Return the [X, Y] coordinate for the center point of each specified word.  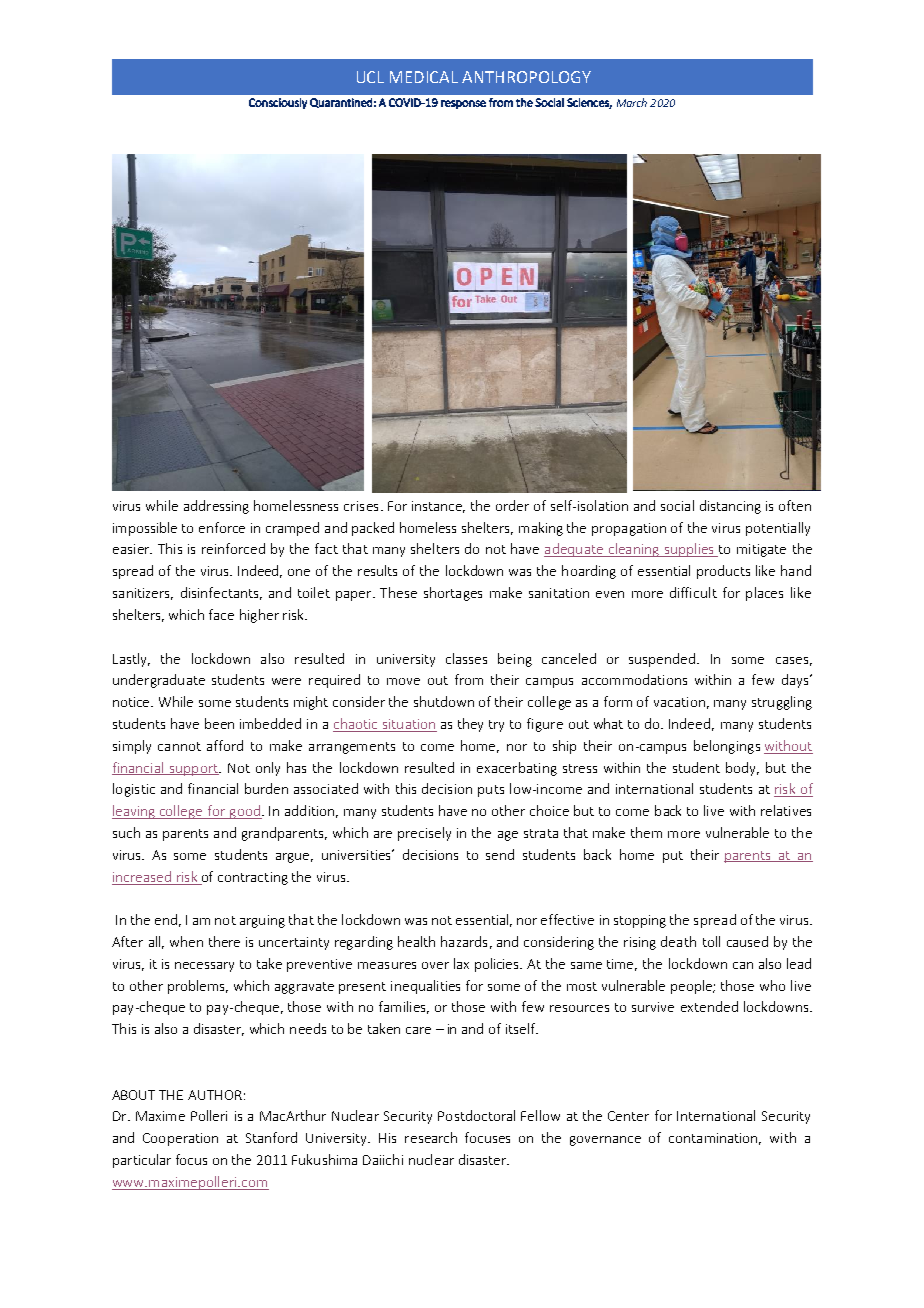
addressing [216, 507]
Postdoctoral [476, 1115]
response [463, 104]
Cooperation [180, 1139]
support [194, 770]
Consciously [278, 103]
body [742, 769]
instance [438, 507]
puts [491, 791]
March [632, 102]
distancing [730, 507]
